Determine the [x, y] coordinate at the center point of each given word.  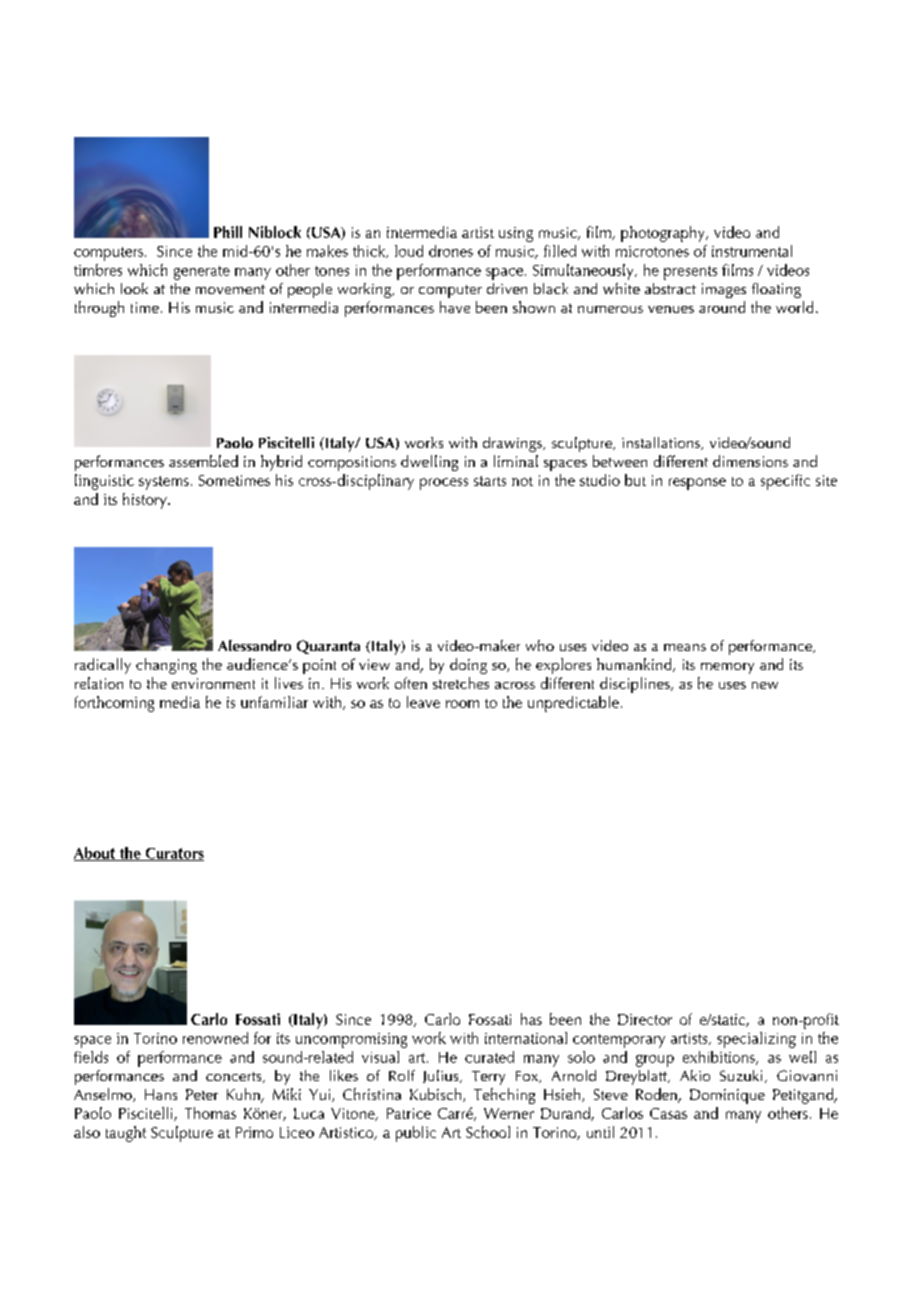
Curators [173, 854]
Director [645, 1019]
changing [166, 666]
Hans [161, 1094]
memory [727, 668]
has [531, 1019]
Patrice [409, 1113]
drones [451, 251]
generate [202, 273]
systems [164, 483]
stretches [461, 683]
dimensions [750, 461]
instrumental [752, 251]
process [444, 484]
